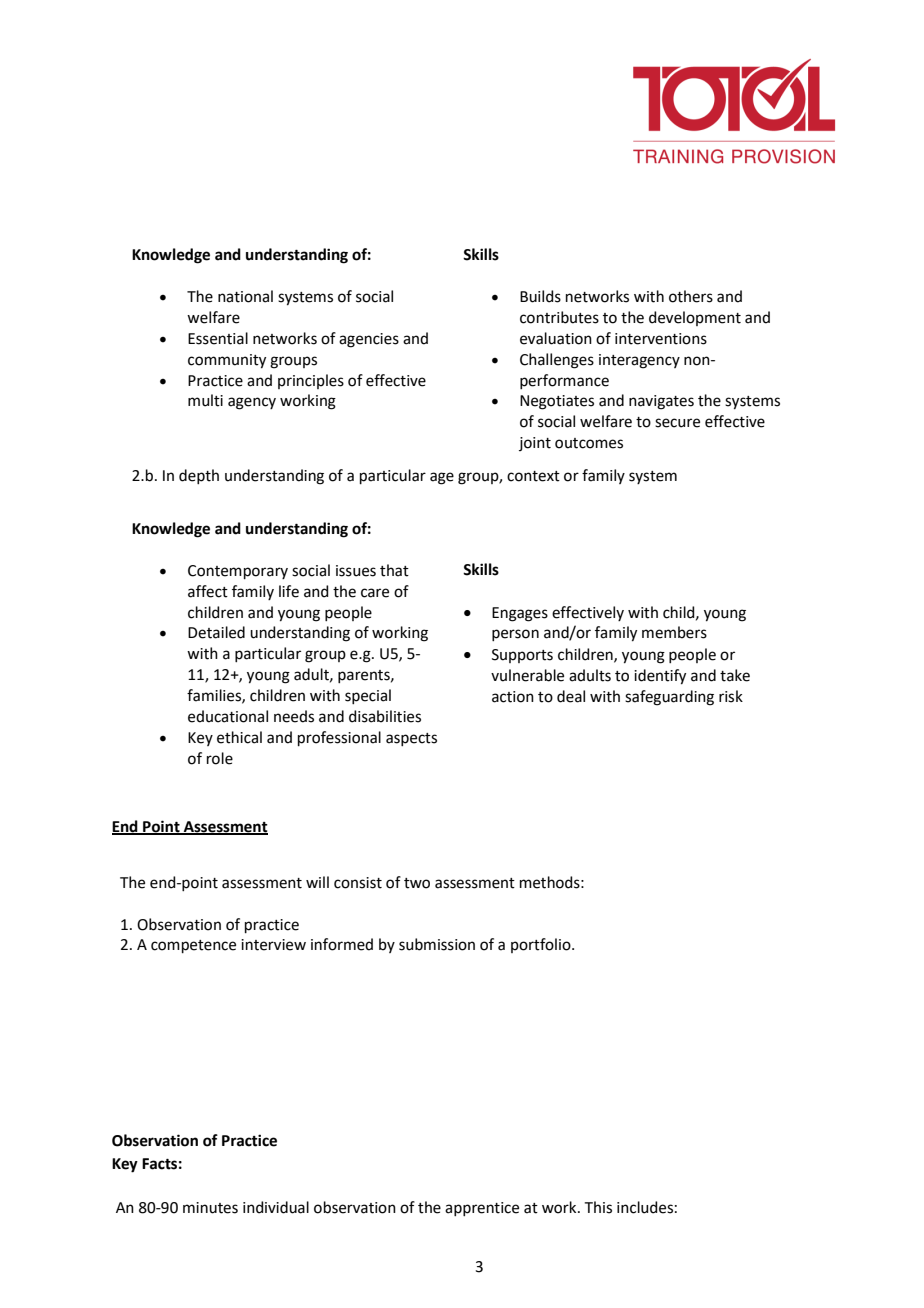 This screenshot has width=924, height=1308. Describe the element at coordinates (245, 296) in the screenshot. I see `national` at that location.
